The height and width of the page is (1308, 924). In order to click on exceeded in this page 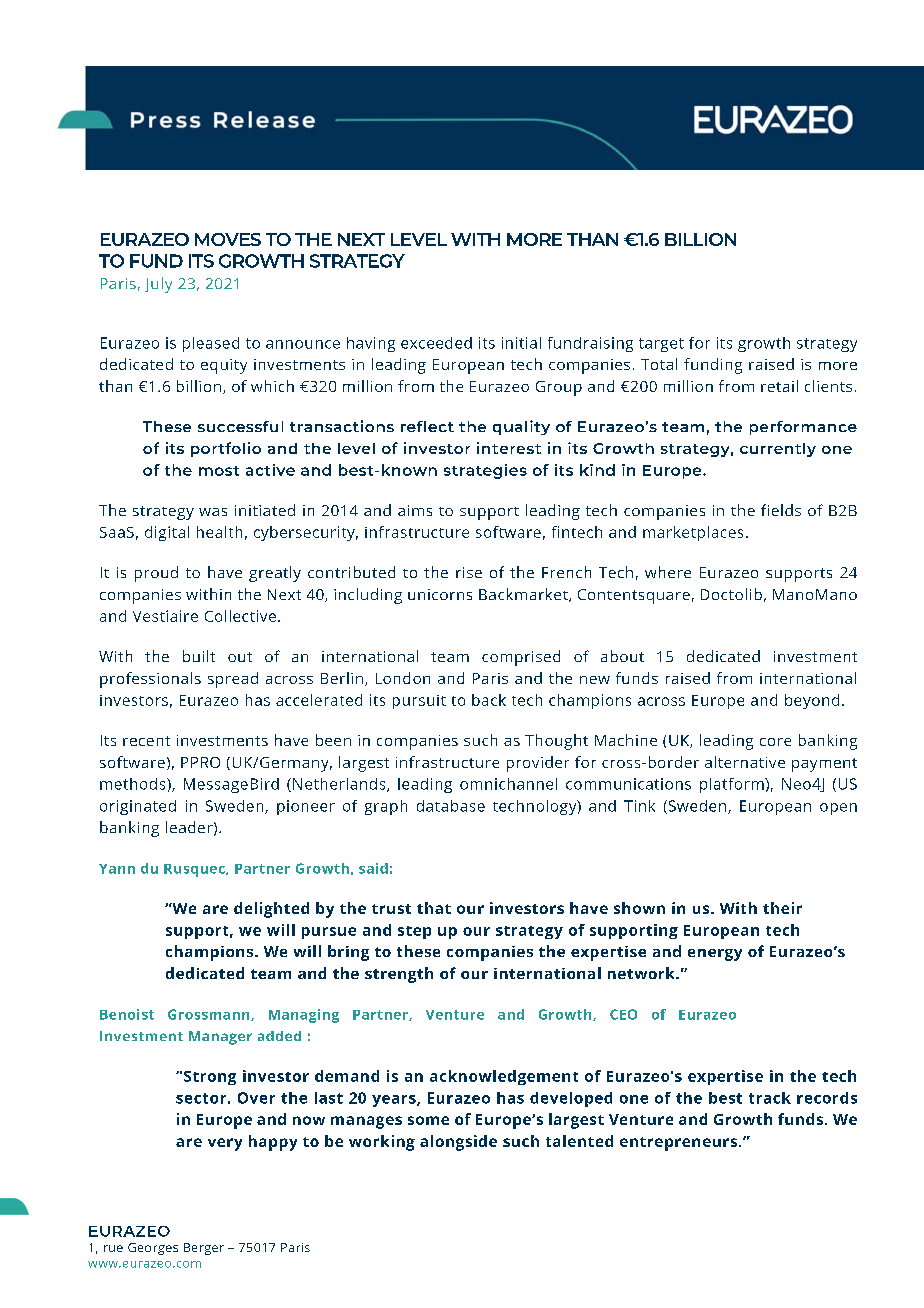, I will do `click(436, 343)`.
